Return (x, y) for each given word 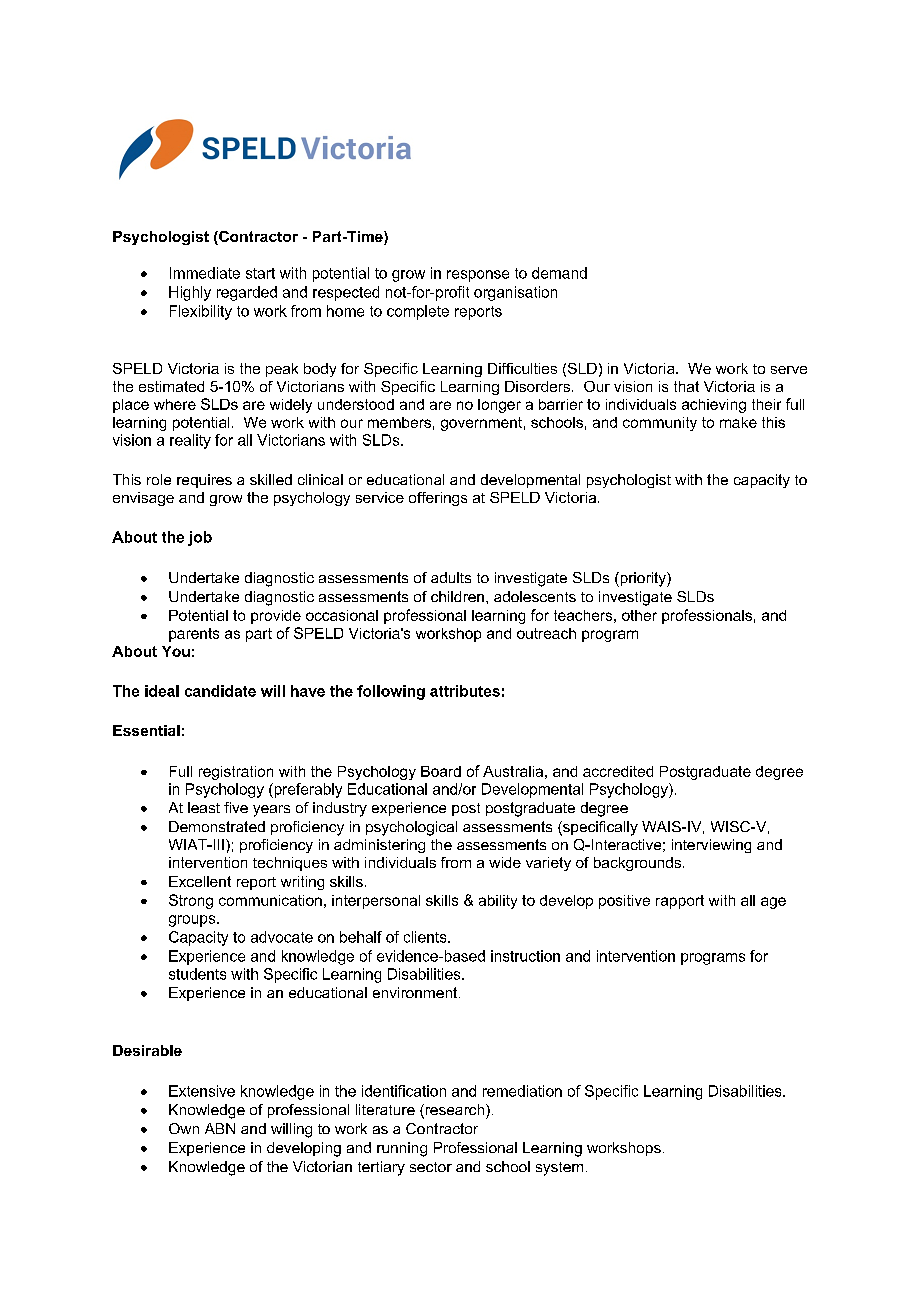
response (478, 276)
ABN (220, 1128)
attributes (465, 691)
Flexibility (201, 312)
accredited (618, 771)
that (686, 386)
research (453, 1111)
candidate (220, 691)
